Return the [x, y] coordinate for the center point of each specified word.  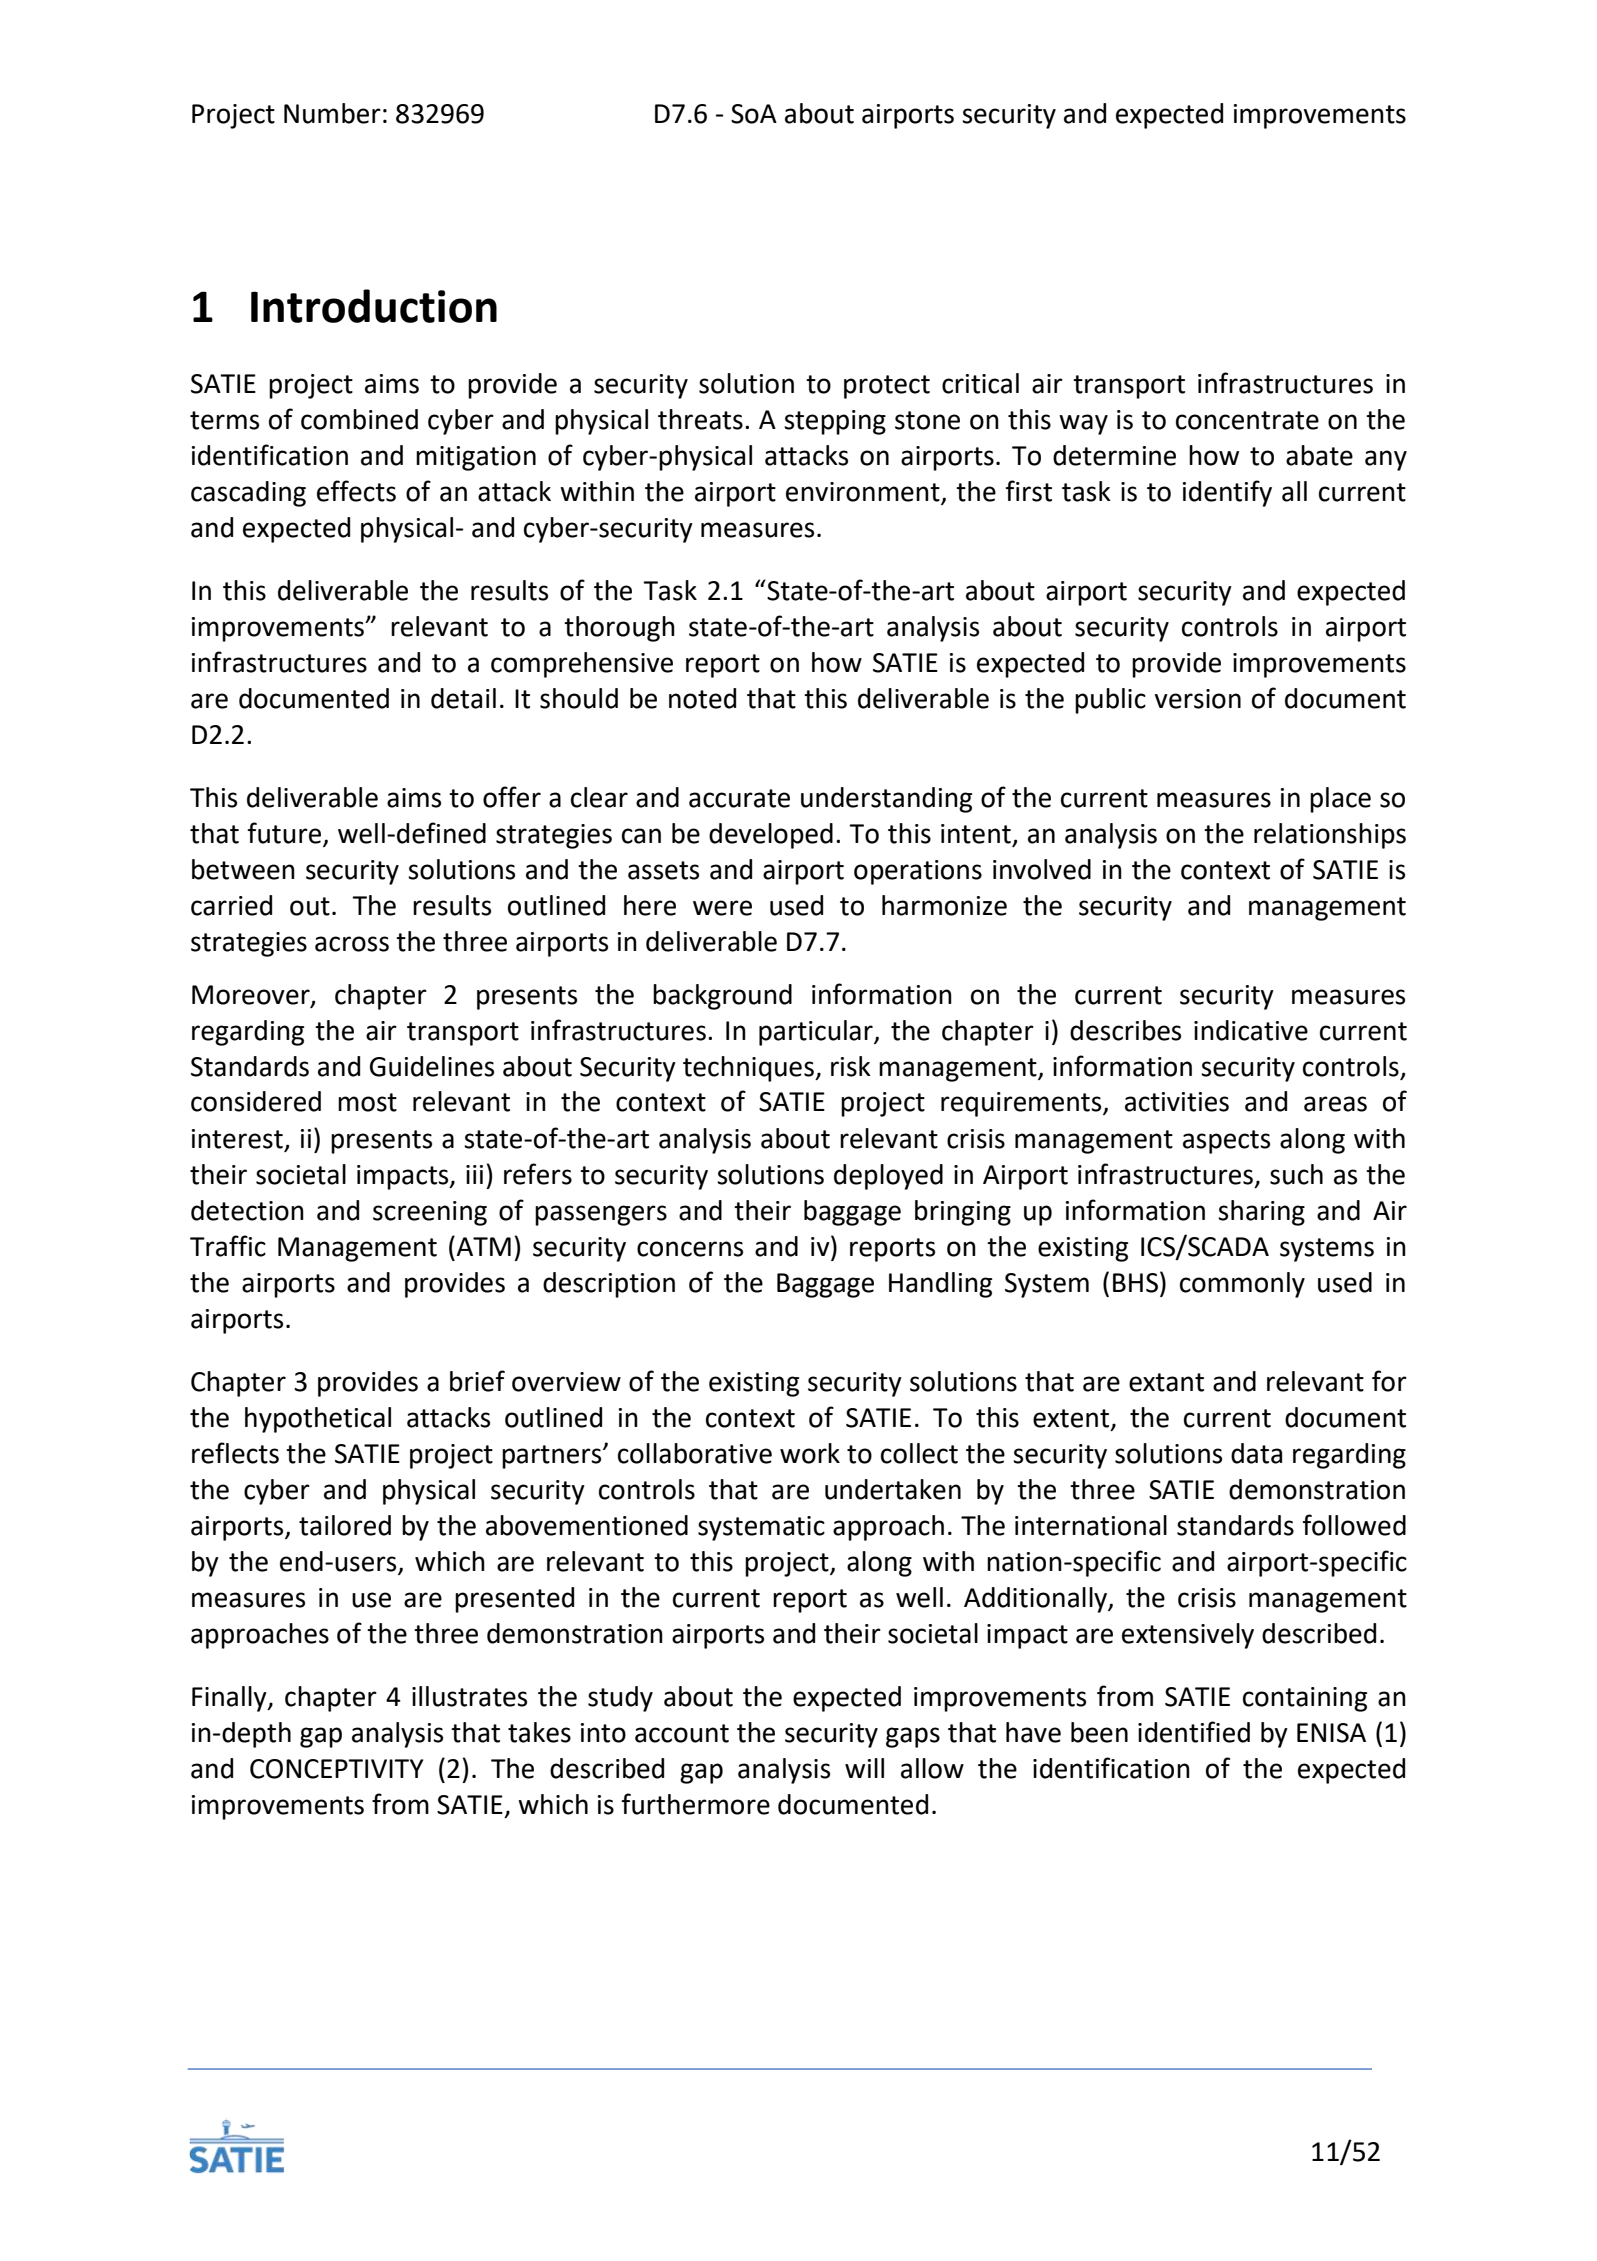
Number [332, 113]
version [1197, 699]
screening [430, 1213]
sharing [1261, 1213]
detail [463, 698]
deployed [888, 1177]
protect [887, 387]
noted [702, 698]
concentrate [1247, 420]
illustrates [469, 1696]
